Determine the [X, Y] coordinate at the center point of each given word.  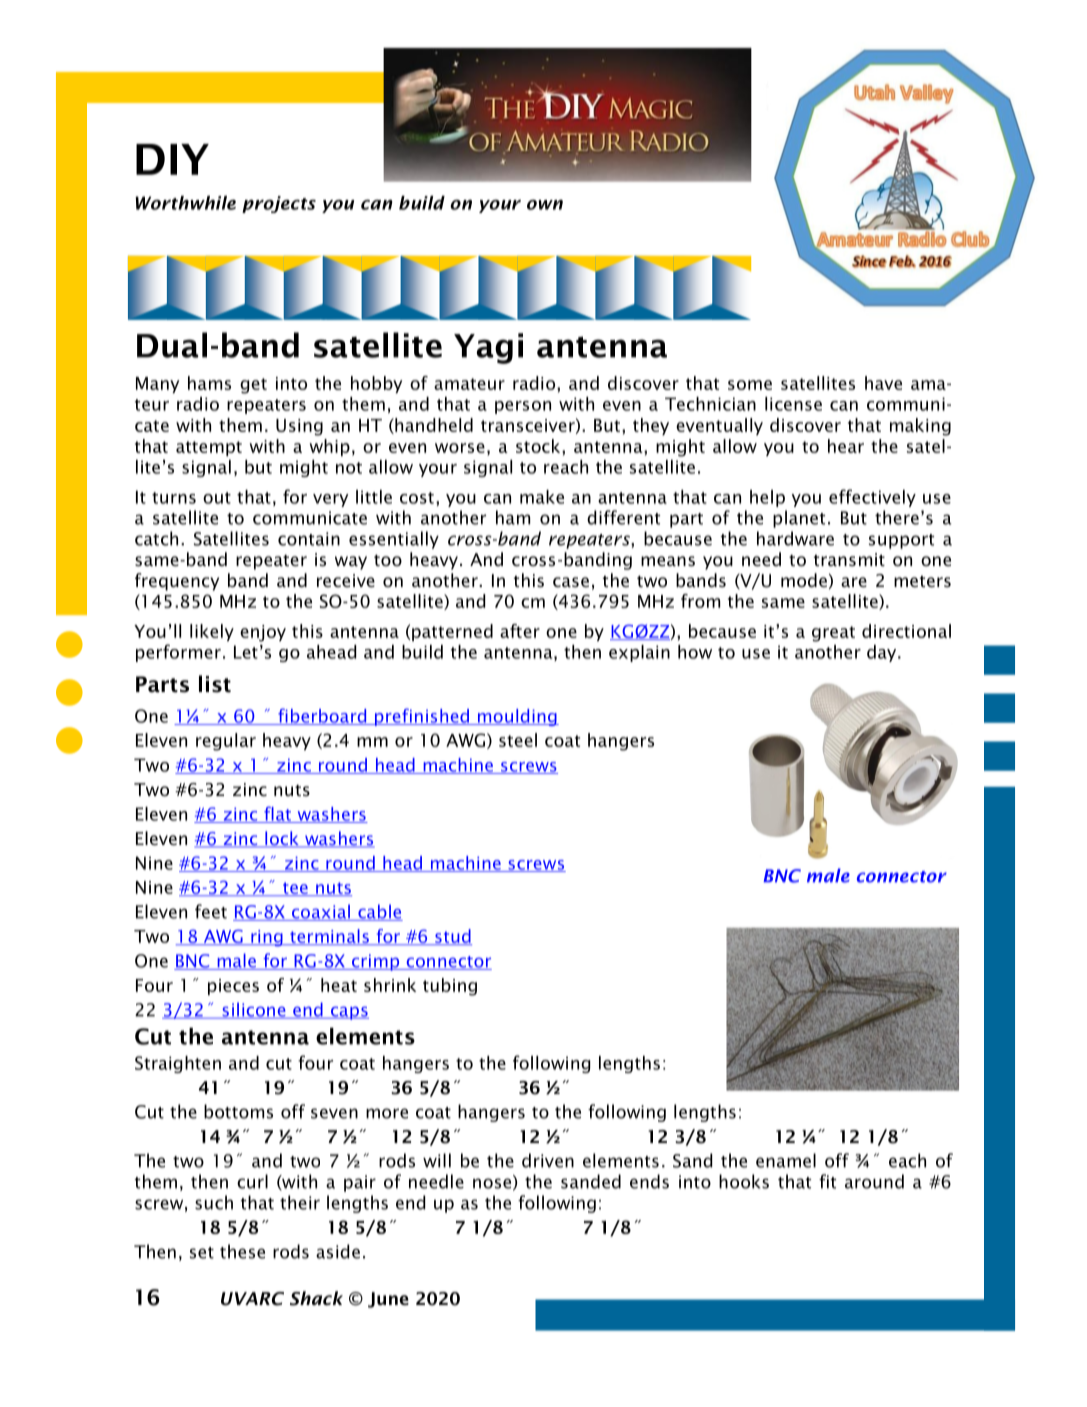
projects [279, 204]
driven [548, 1160]
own [545, 205]
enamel [786, 1160]
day [883, 653]
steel [518, 740]
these [242, 1251]
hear [846, 446]
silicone [254, 1010]
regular [226, 742]
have [883, 383]
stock [539, 446]
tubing [450, 987]
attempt [209, 448]
